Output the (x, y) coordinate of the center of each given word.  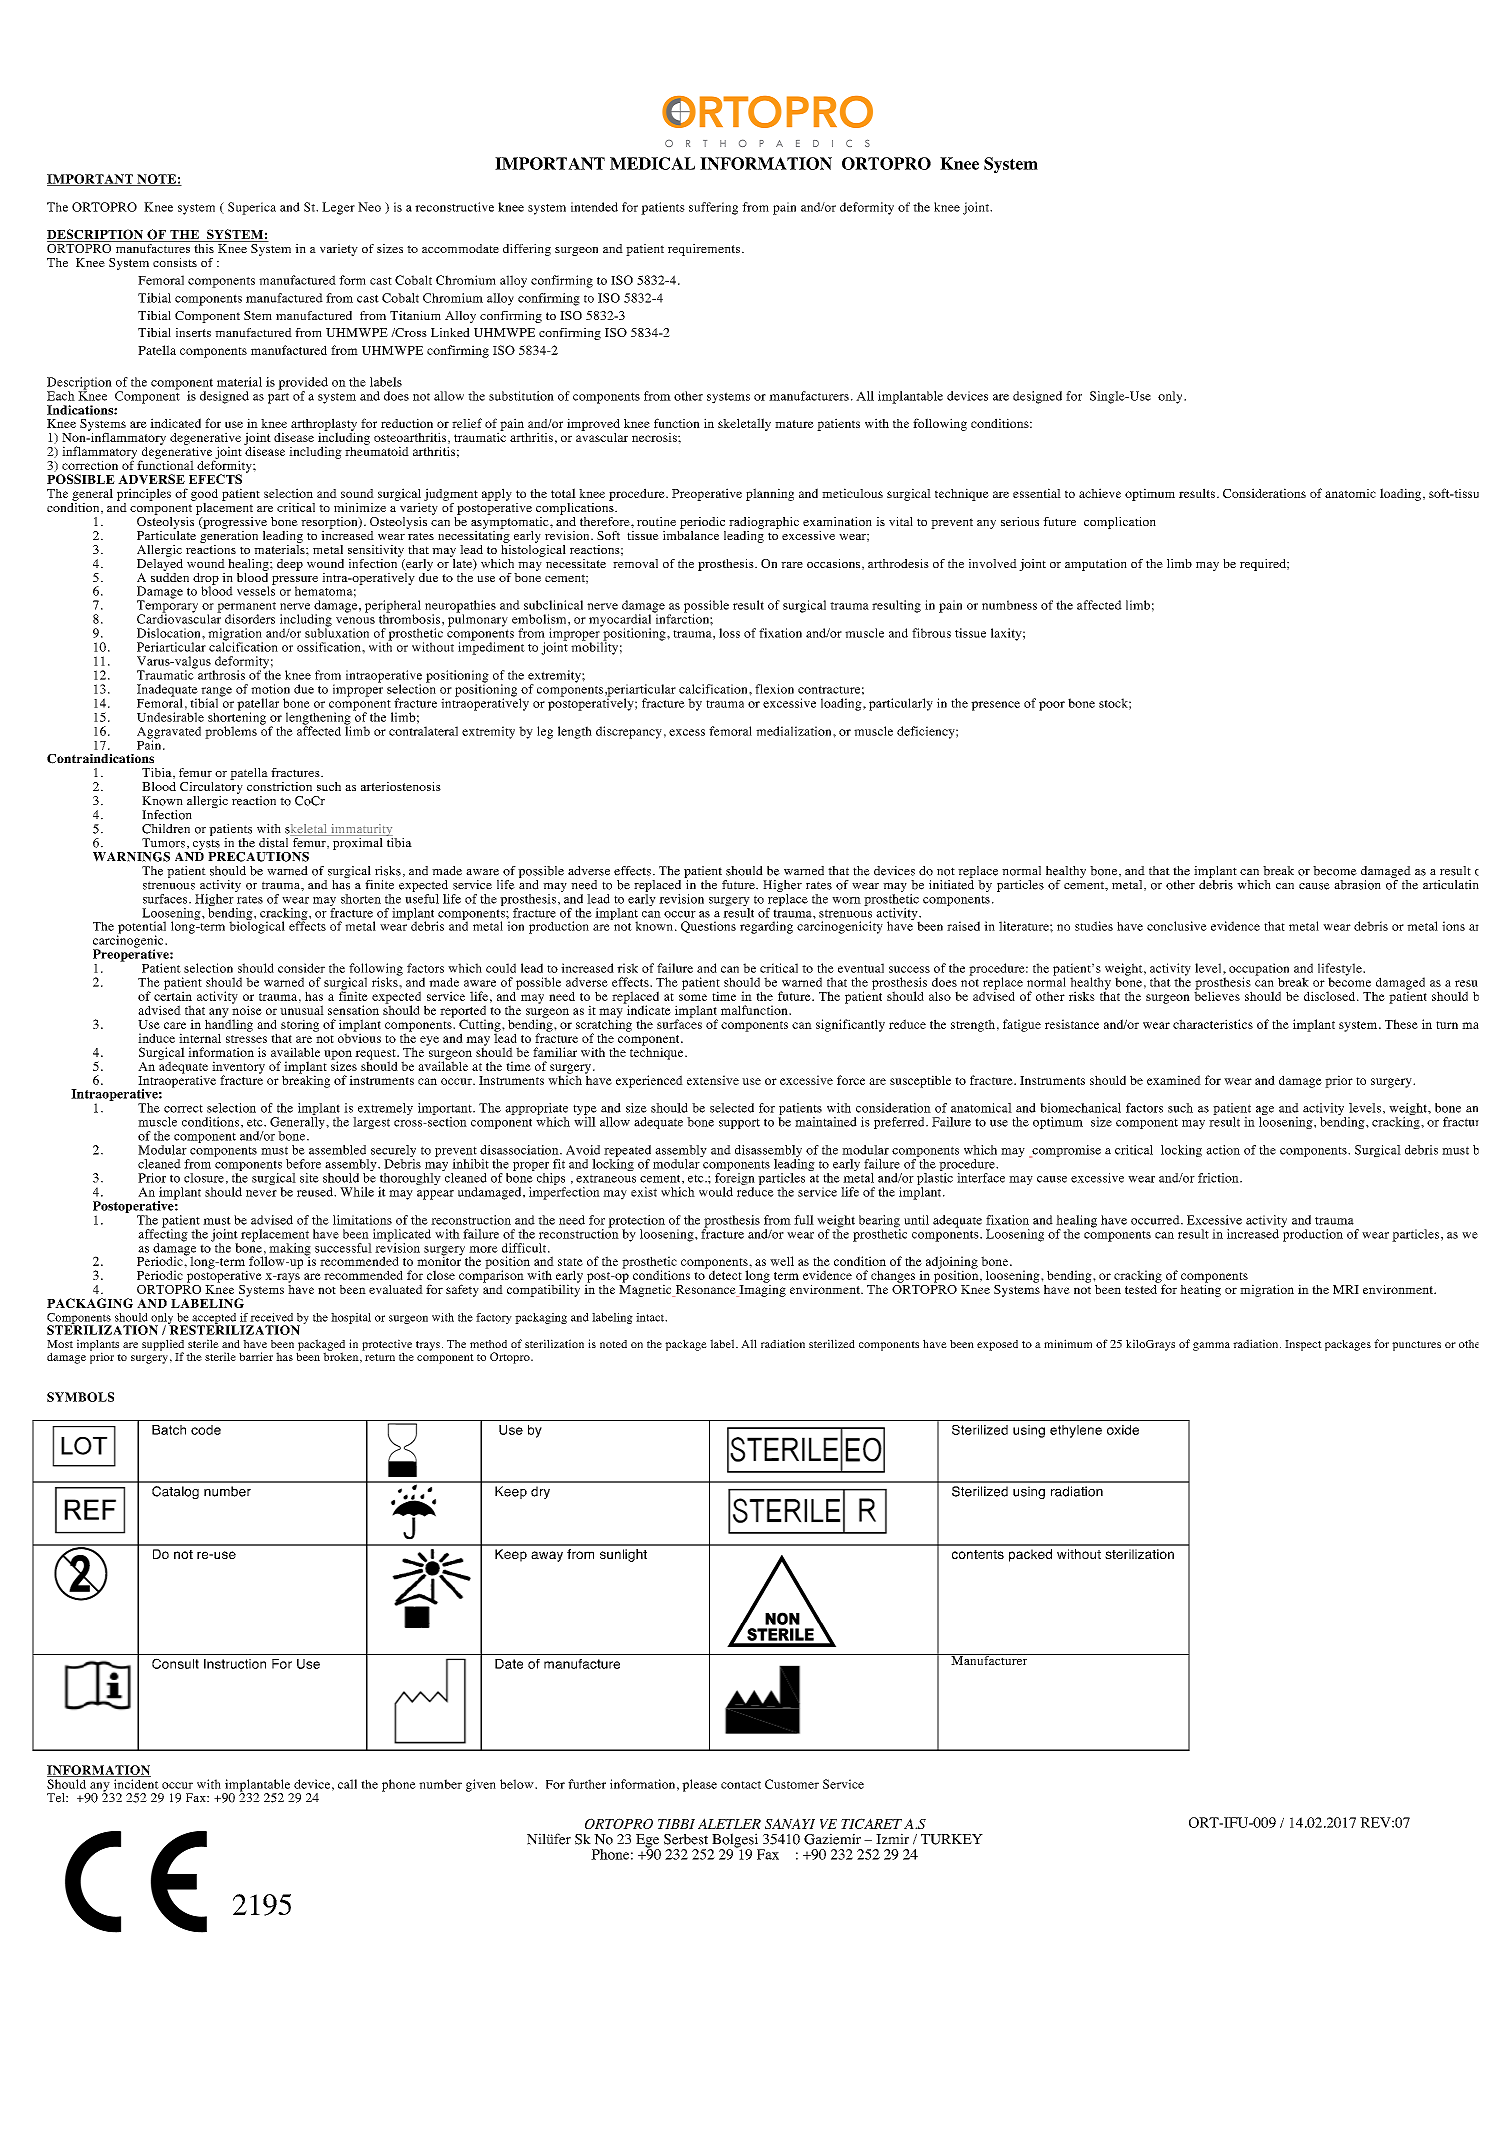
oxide (1123, 1430)
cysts (206, 846)
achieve (1100, 493)
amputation (1096, 565)
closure (204, 1178)
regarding (766, 927)
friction (1219, 1178)
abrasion (1357, 885)
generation (229, 535)
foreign (735, 1180)
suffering (713, 208)
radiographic (764, 523)
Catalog (175, 1492)
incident (136, 1784)
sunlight (623, 1555)
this (204, 247)
